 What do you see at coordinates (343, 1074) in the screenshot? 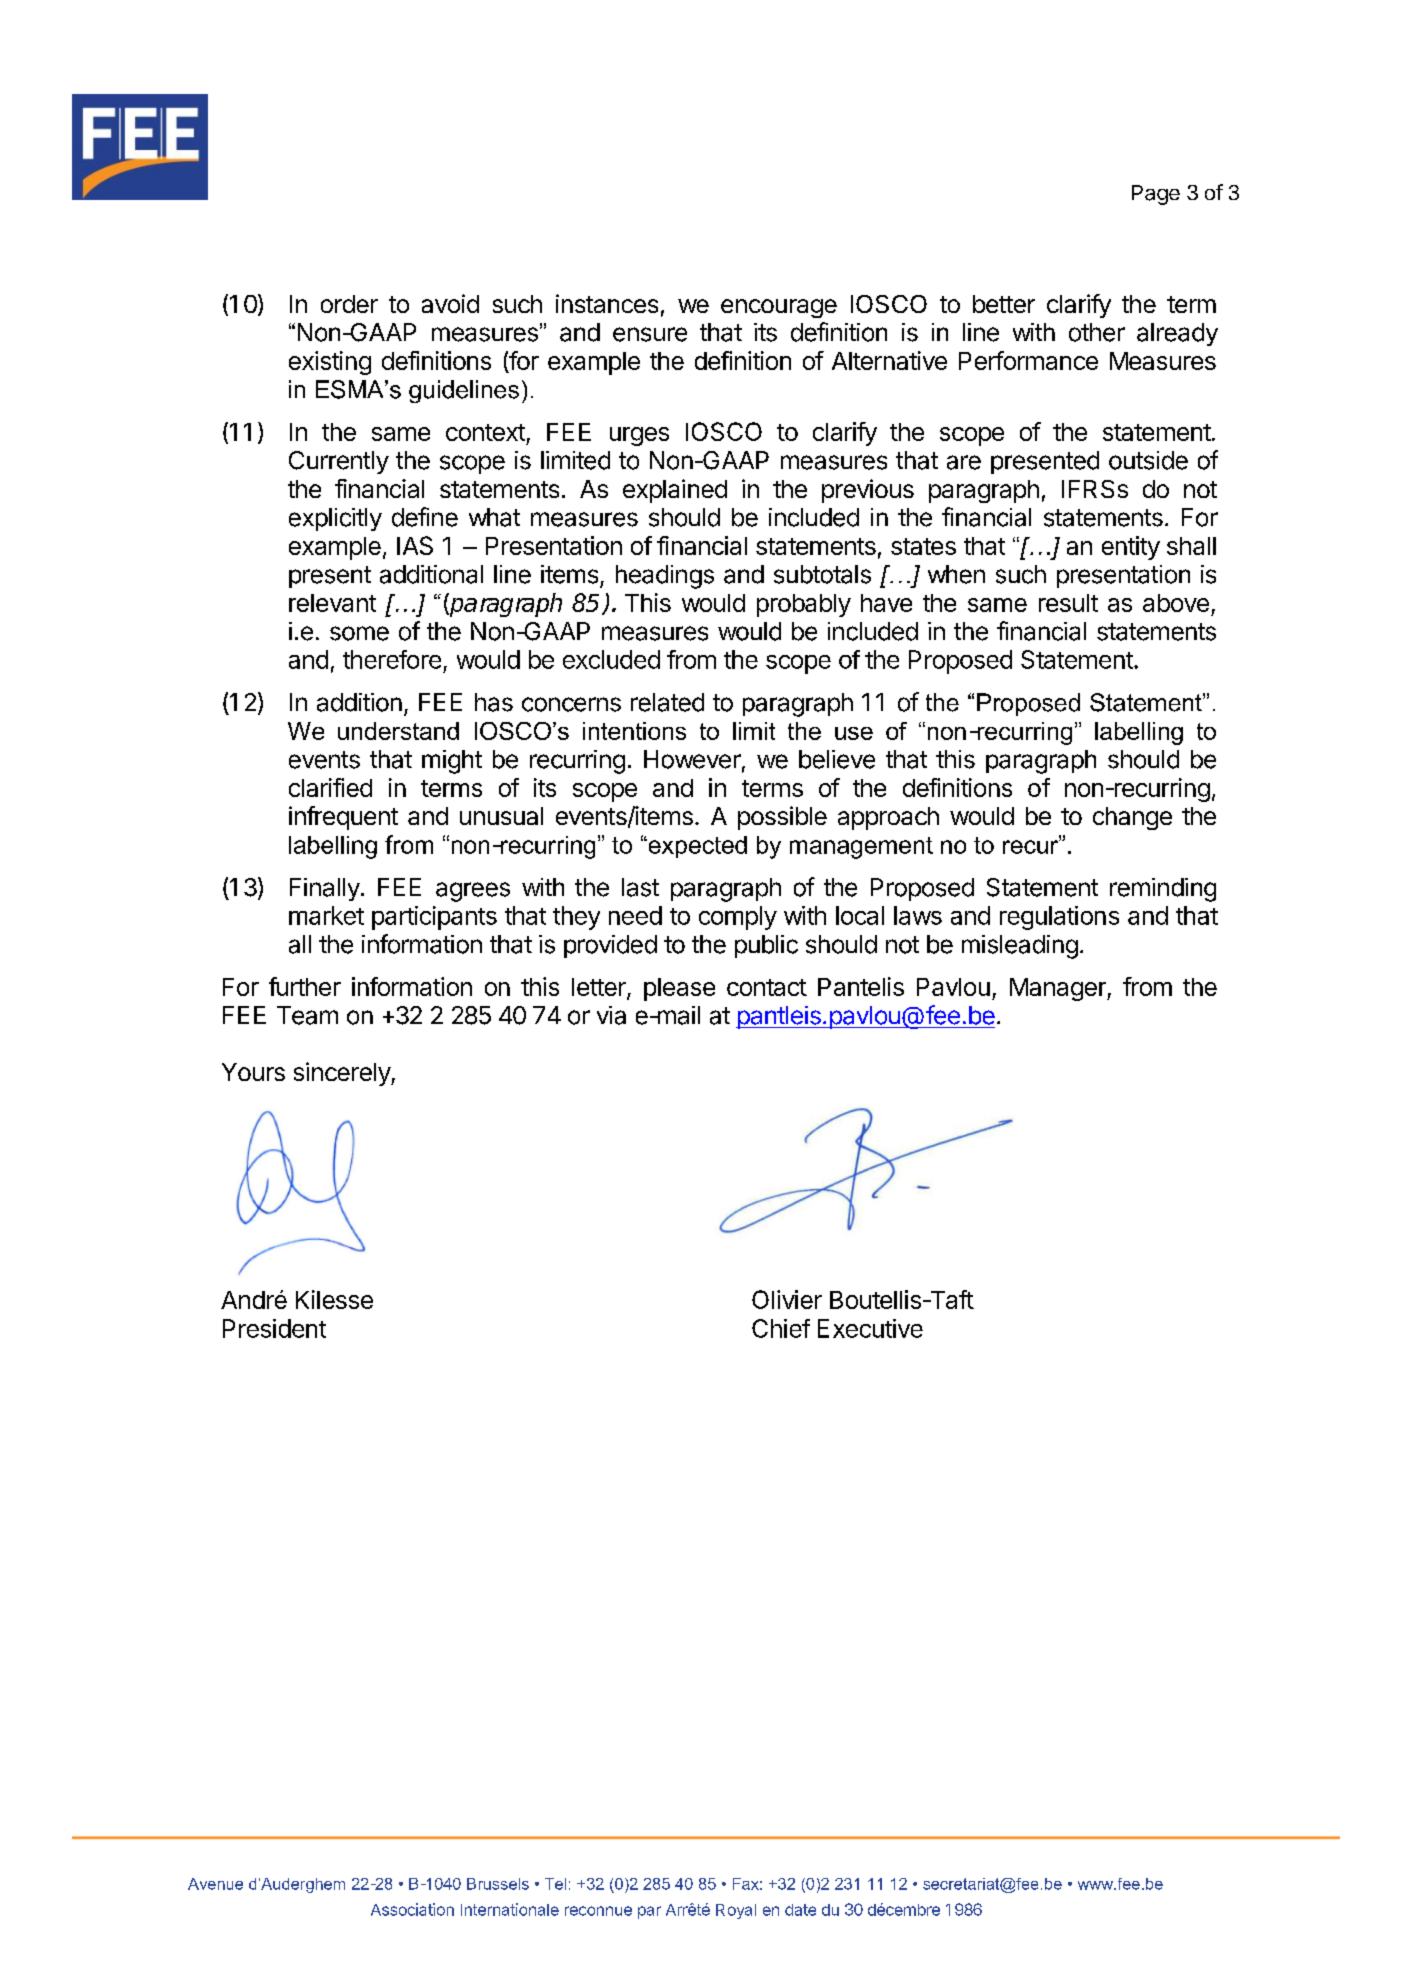
I see `sincerely` at bounding box center [343, 1074].
